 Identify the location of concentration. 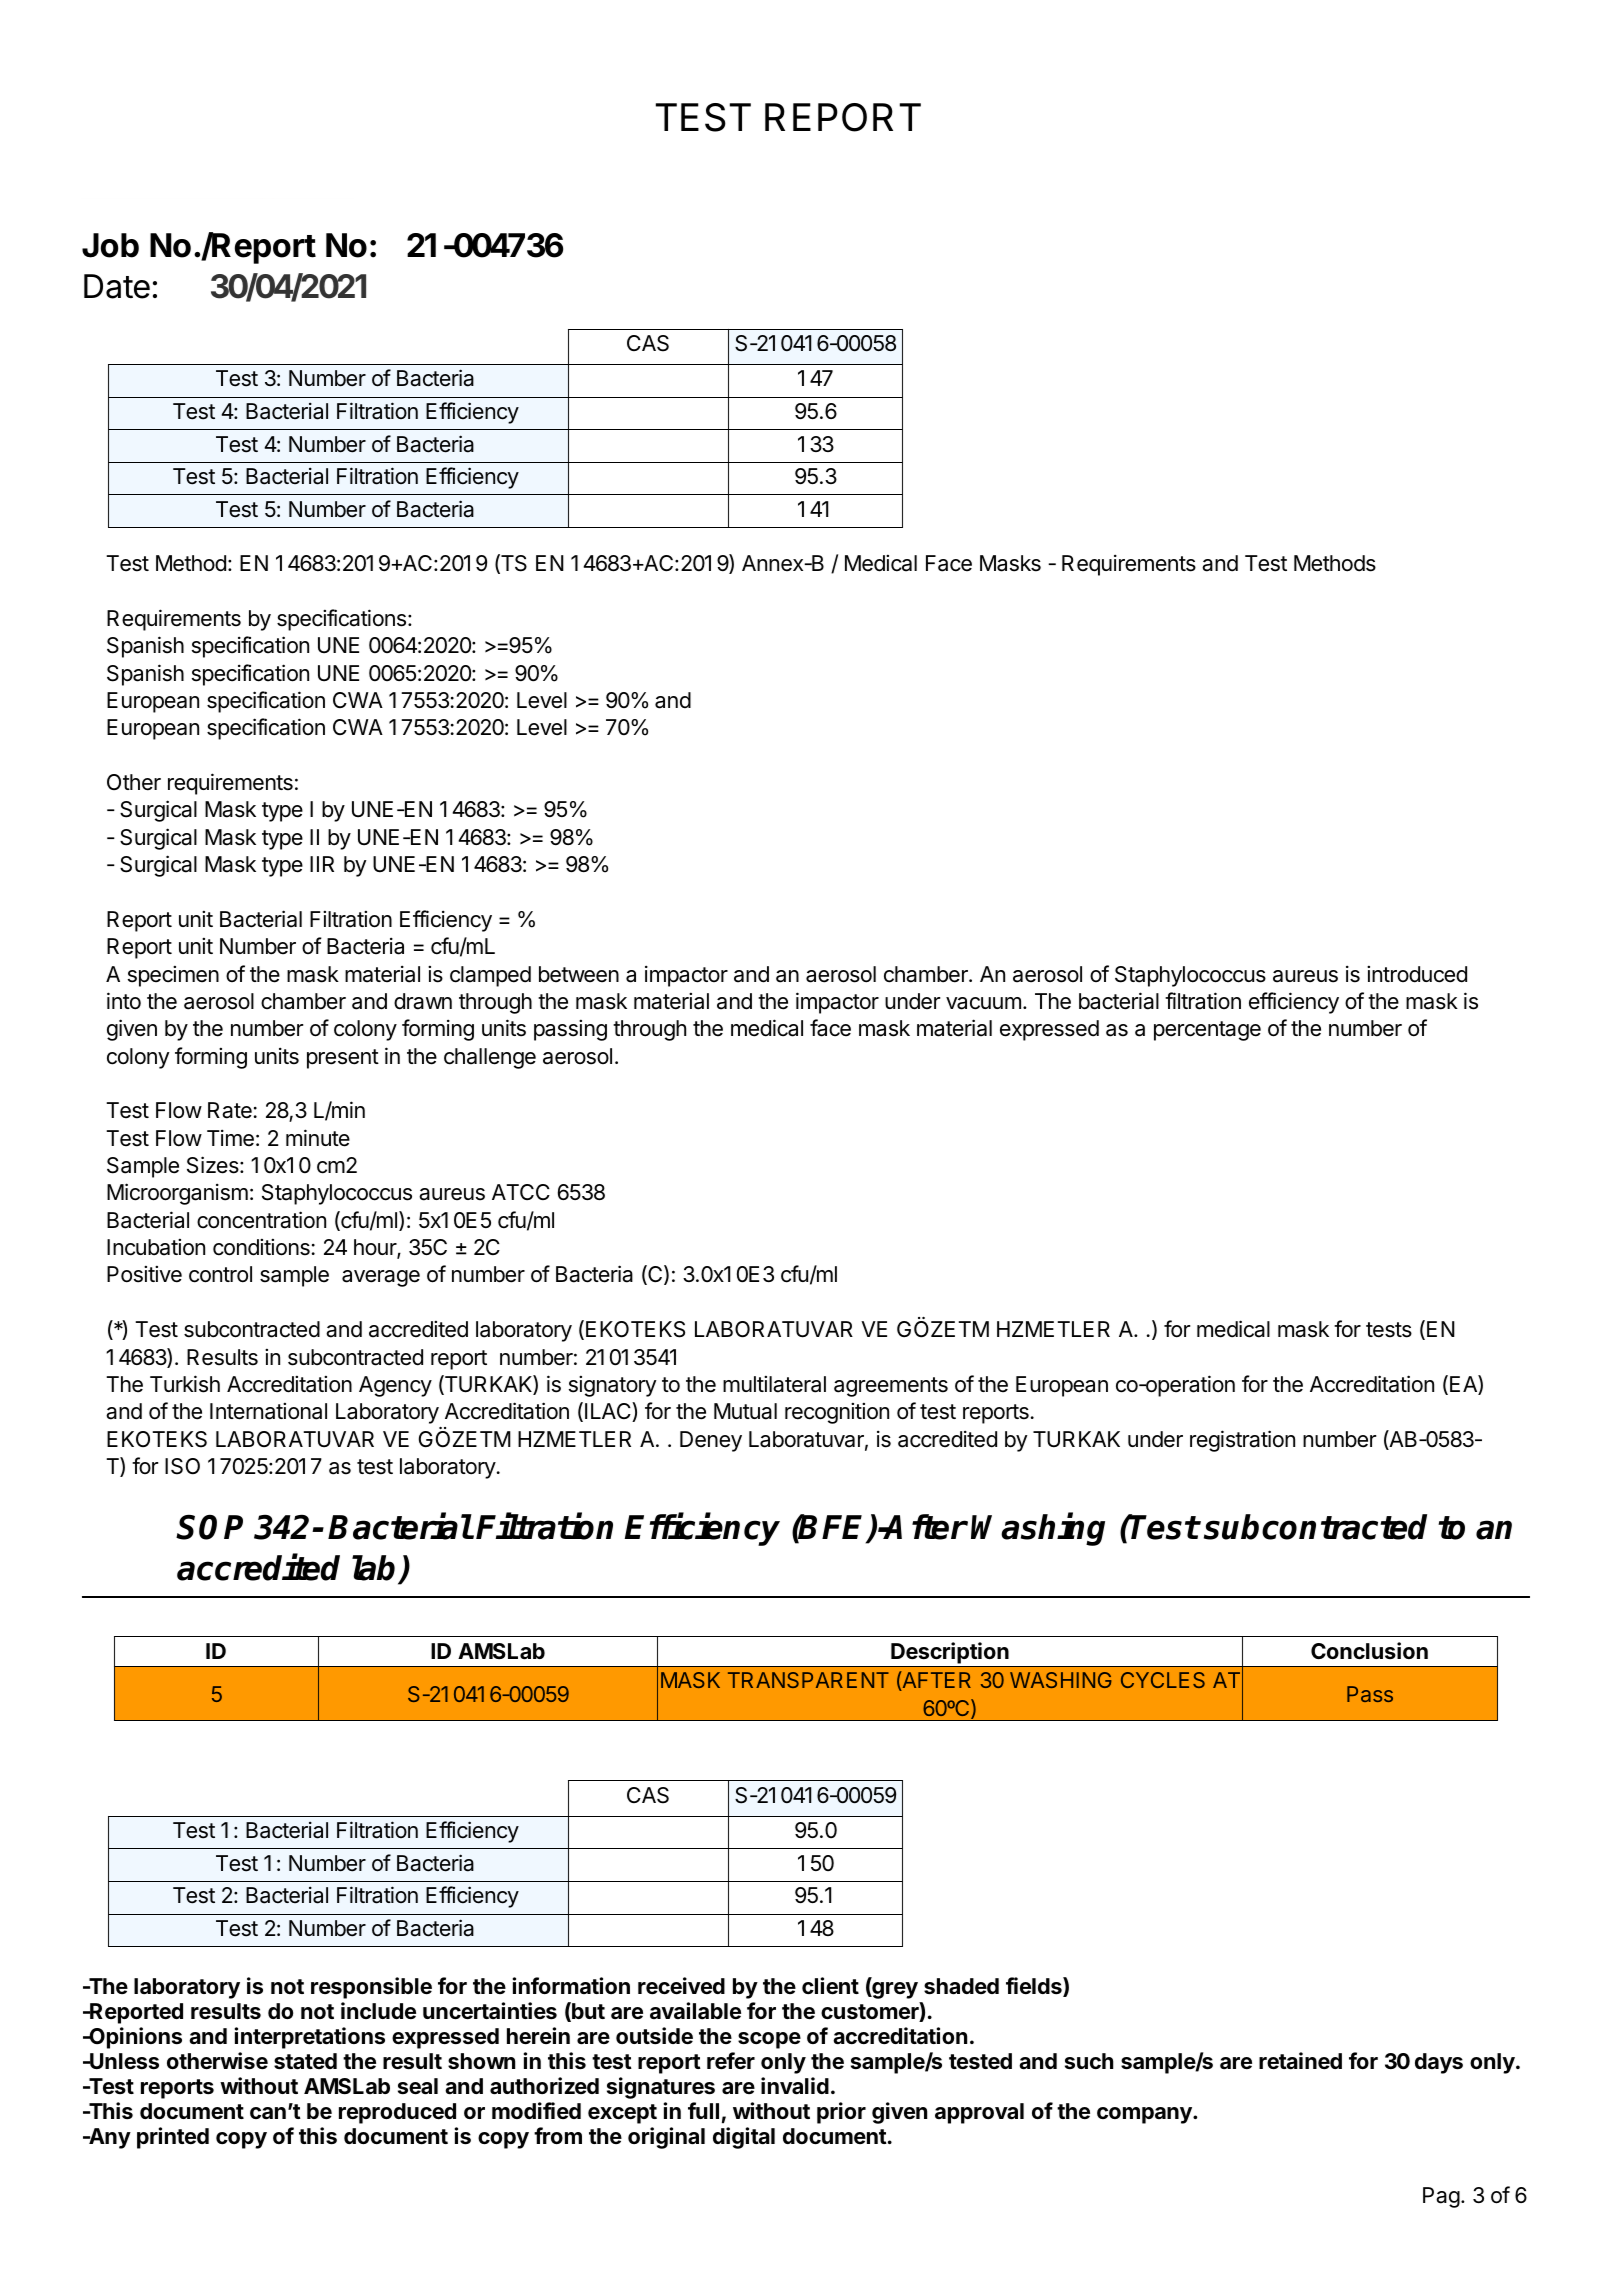
(261, 1220).
